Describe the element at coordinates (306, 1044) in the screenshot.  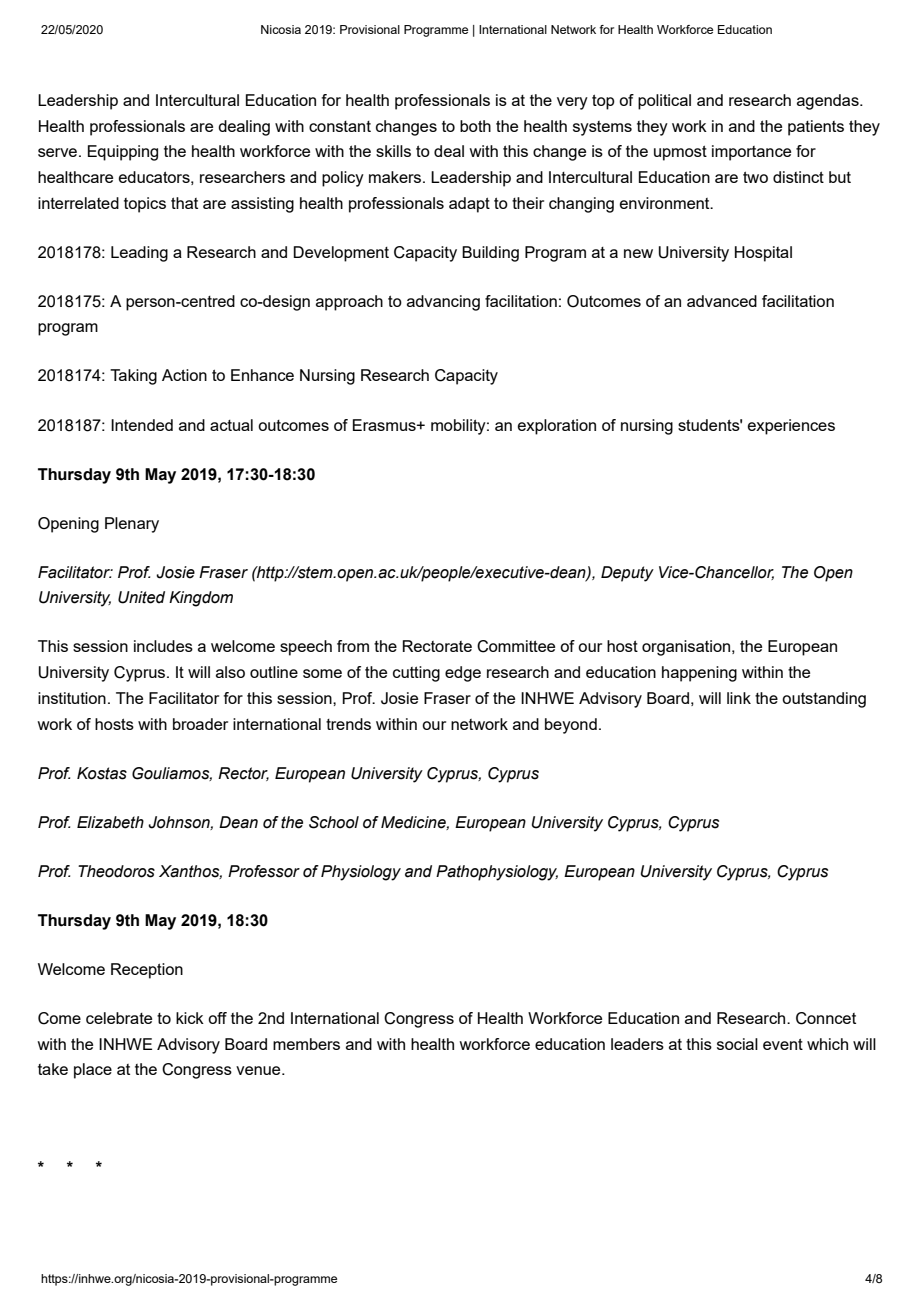
I see `members` at that location.
